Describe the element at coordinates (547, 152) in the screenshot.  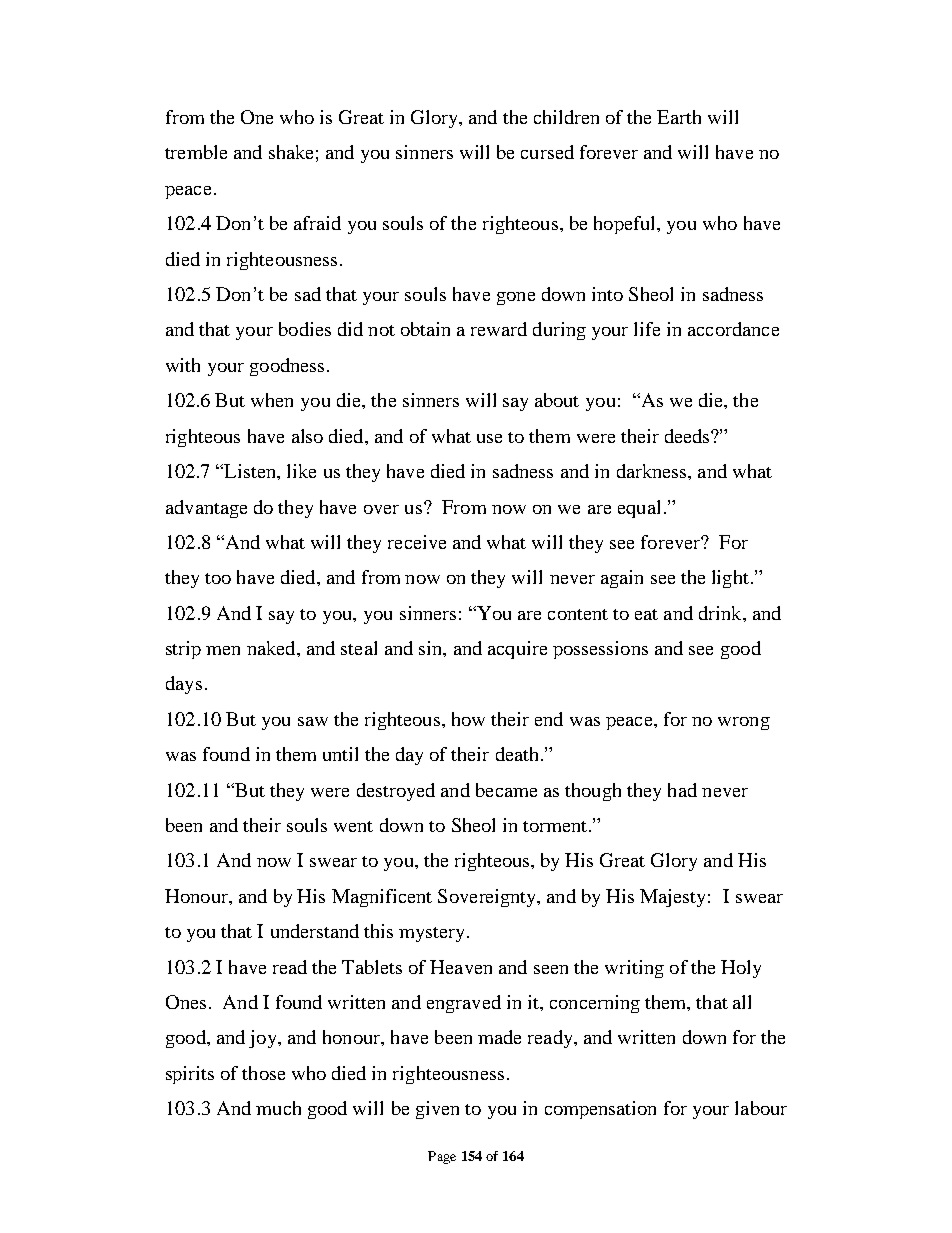
I see `cursed` at that location.
